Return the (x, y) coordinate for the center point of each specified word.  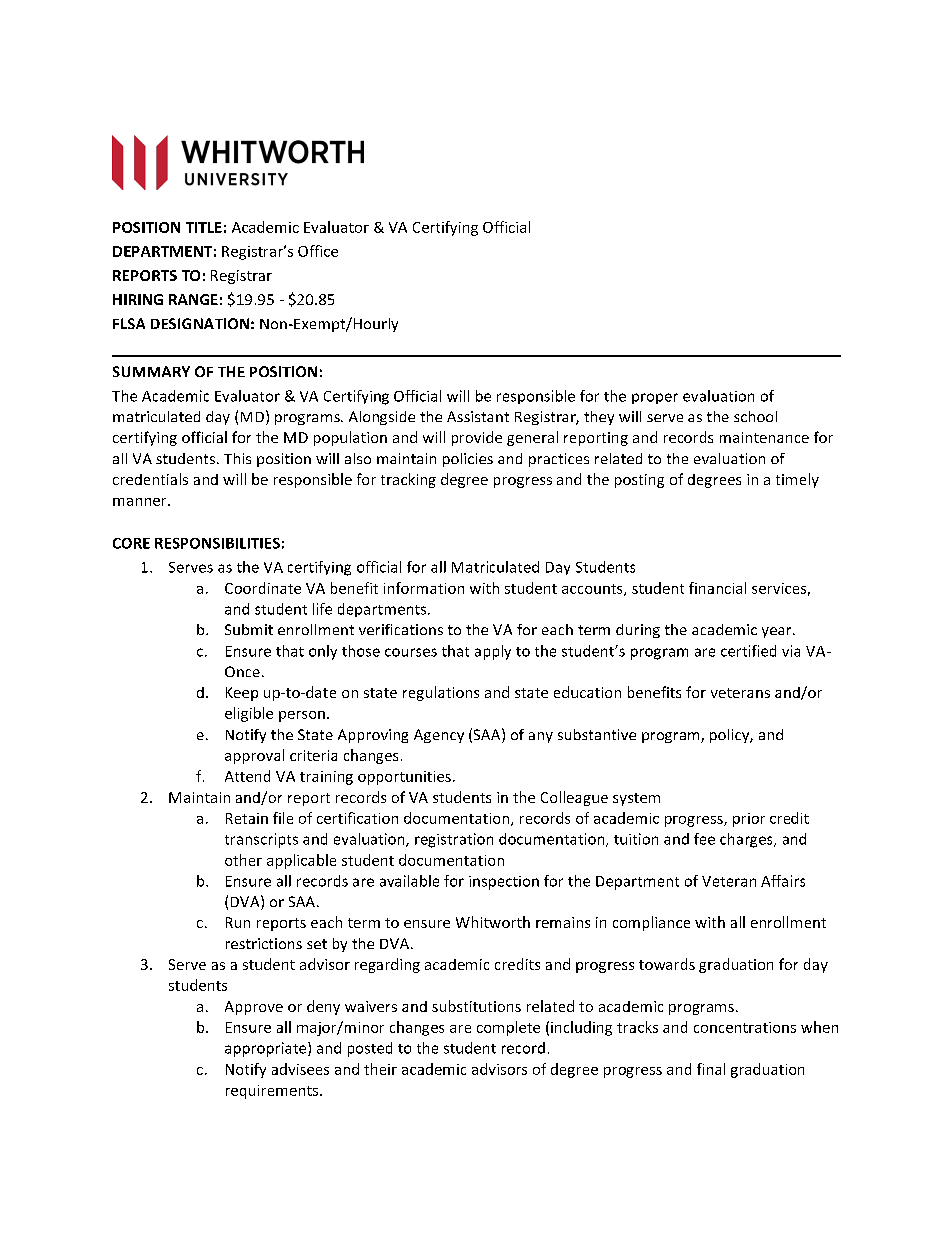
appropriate (267, 1049)
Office (318, 251)
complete (508, 1028)
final (711, 1069)
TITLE (204, 227)
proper (655, 398)
